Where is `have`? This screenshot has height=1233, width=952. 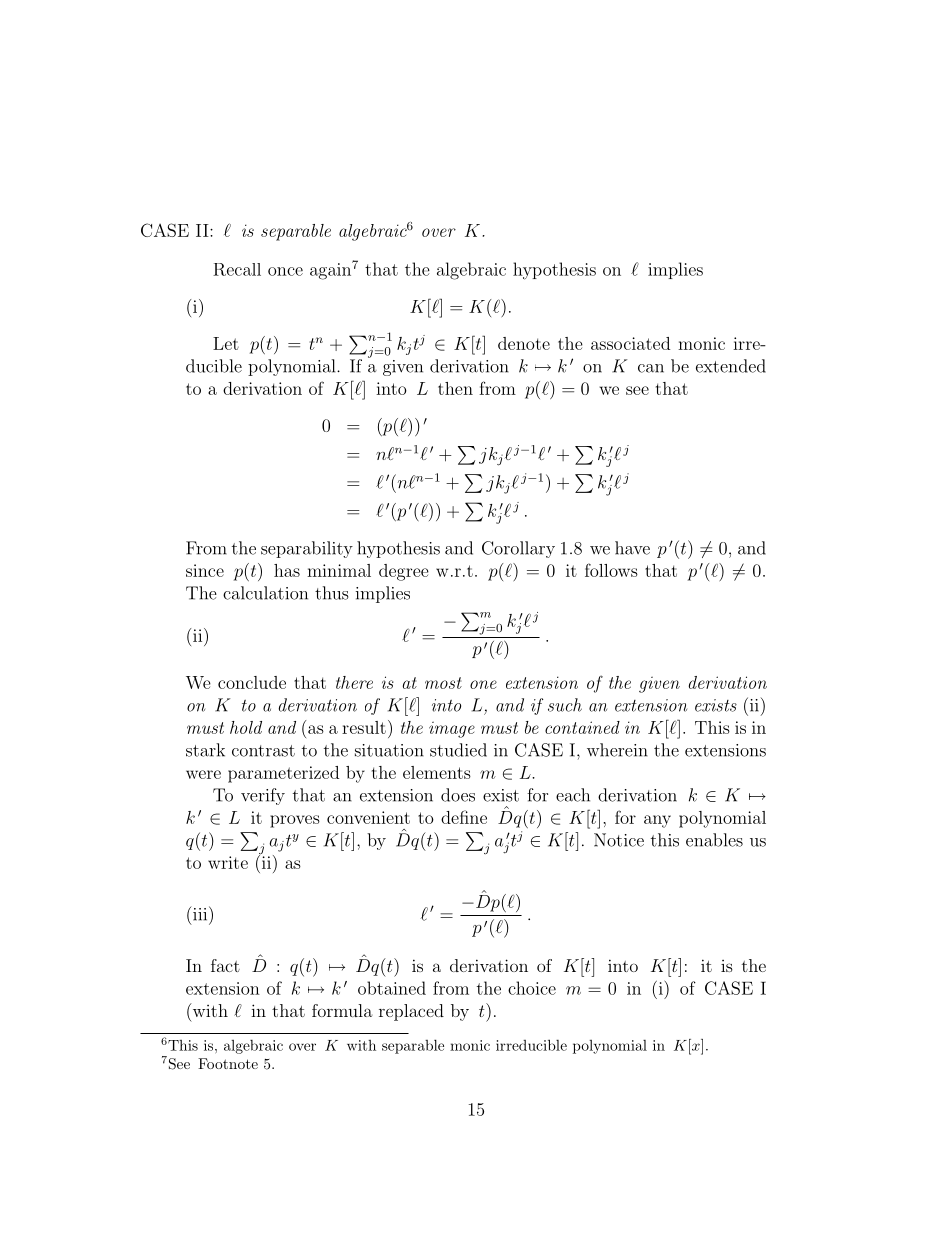
have is located at coordinates (632, 548).
